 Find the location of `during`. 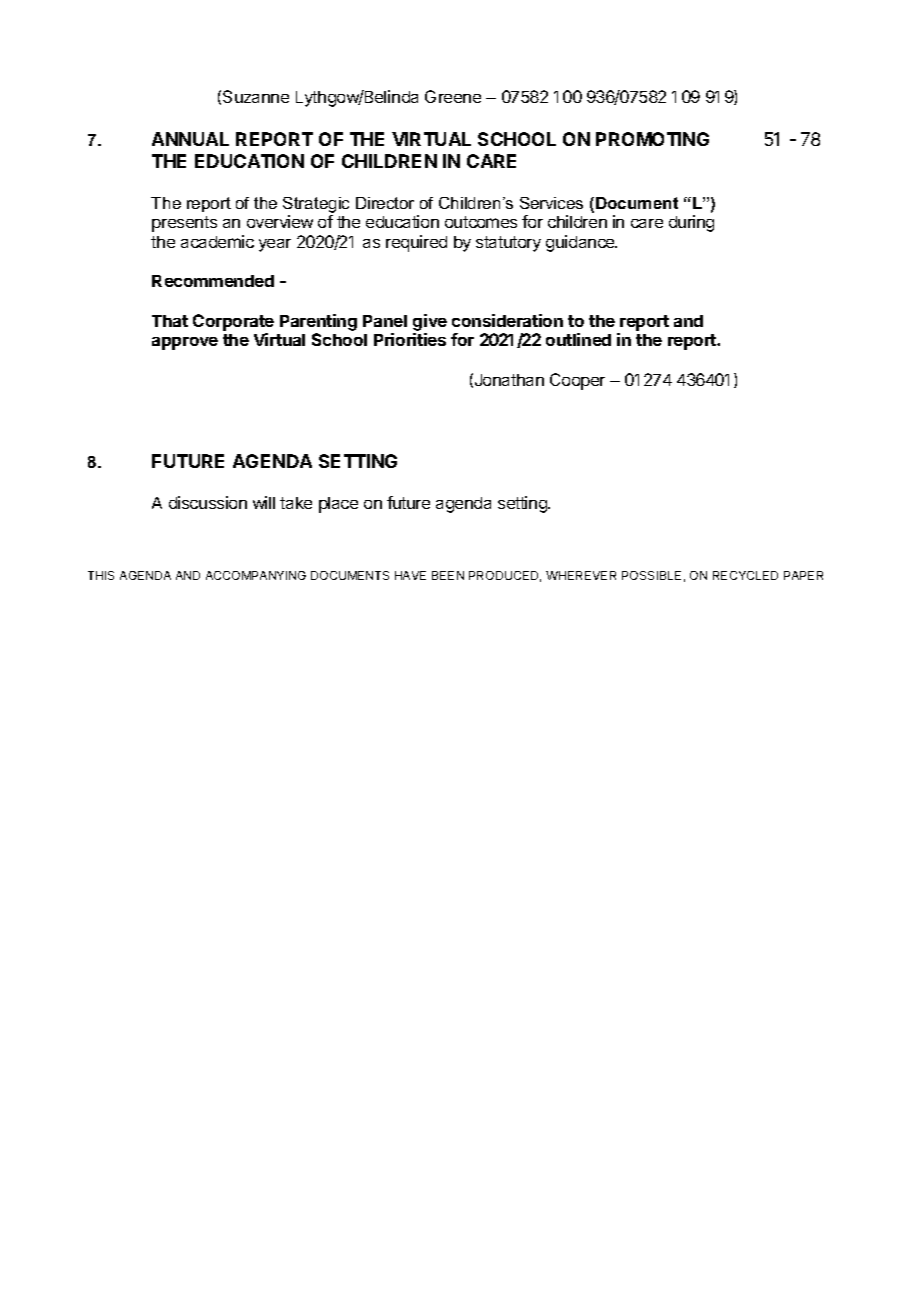

during is located at coordinates (691, 223).
